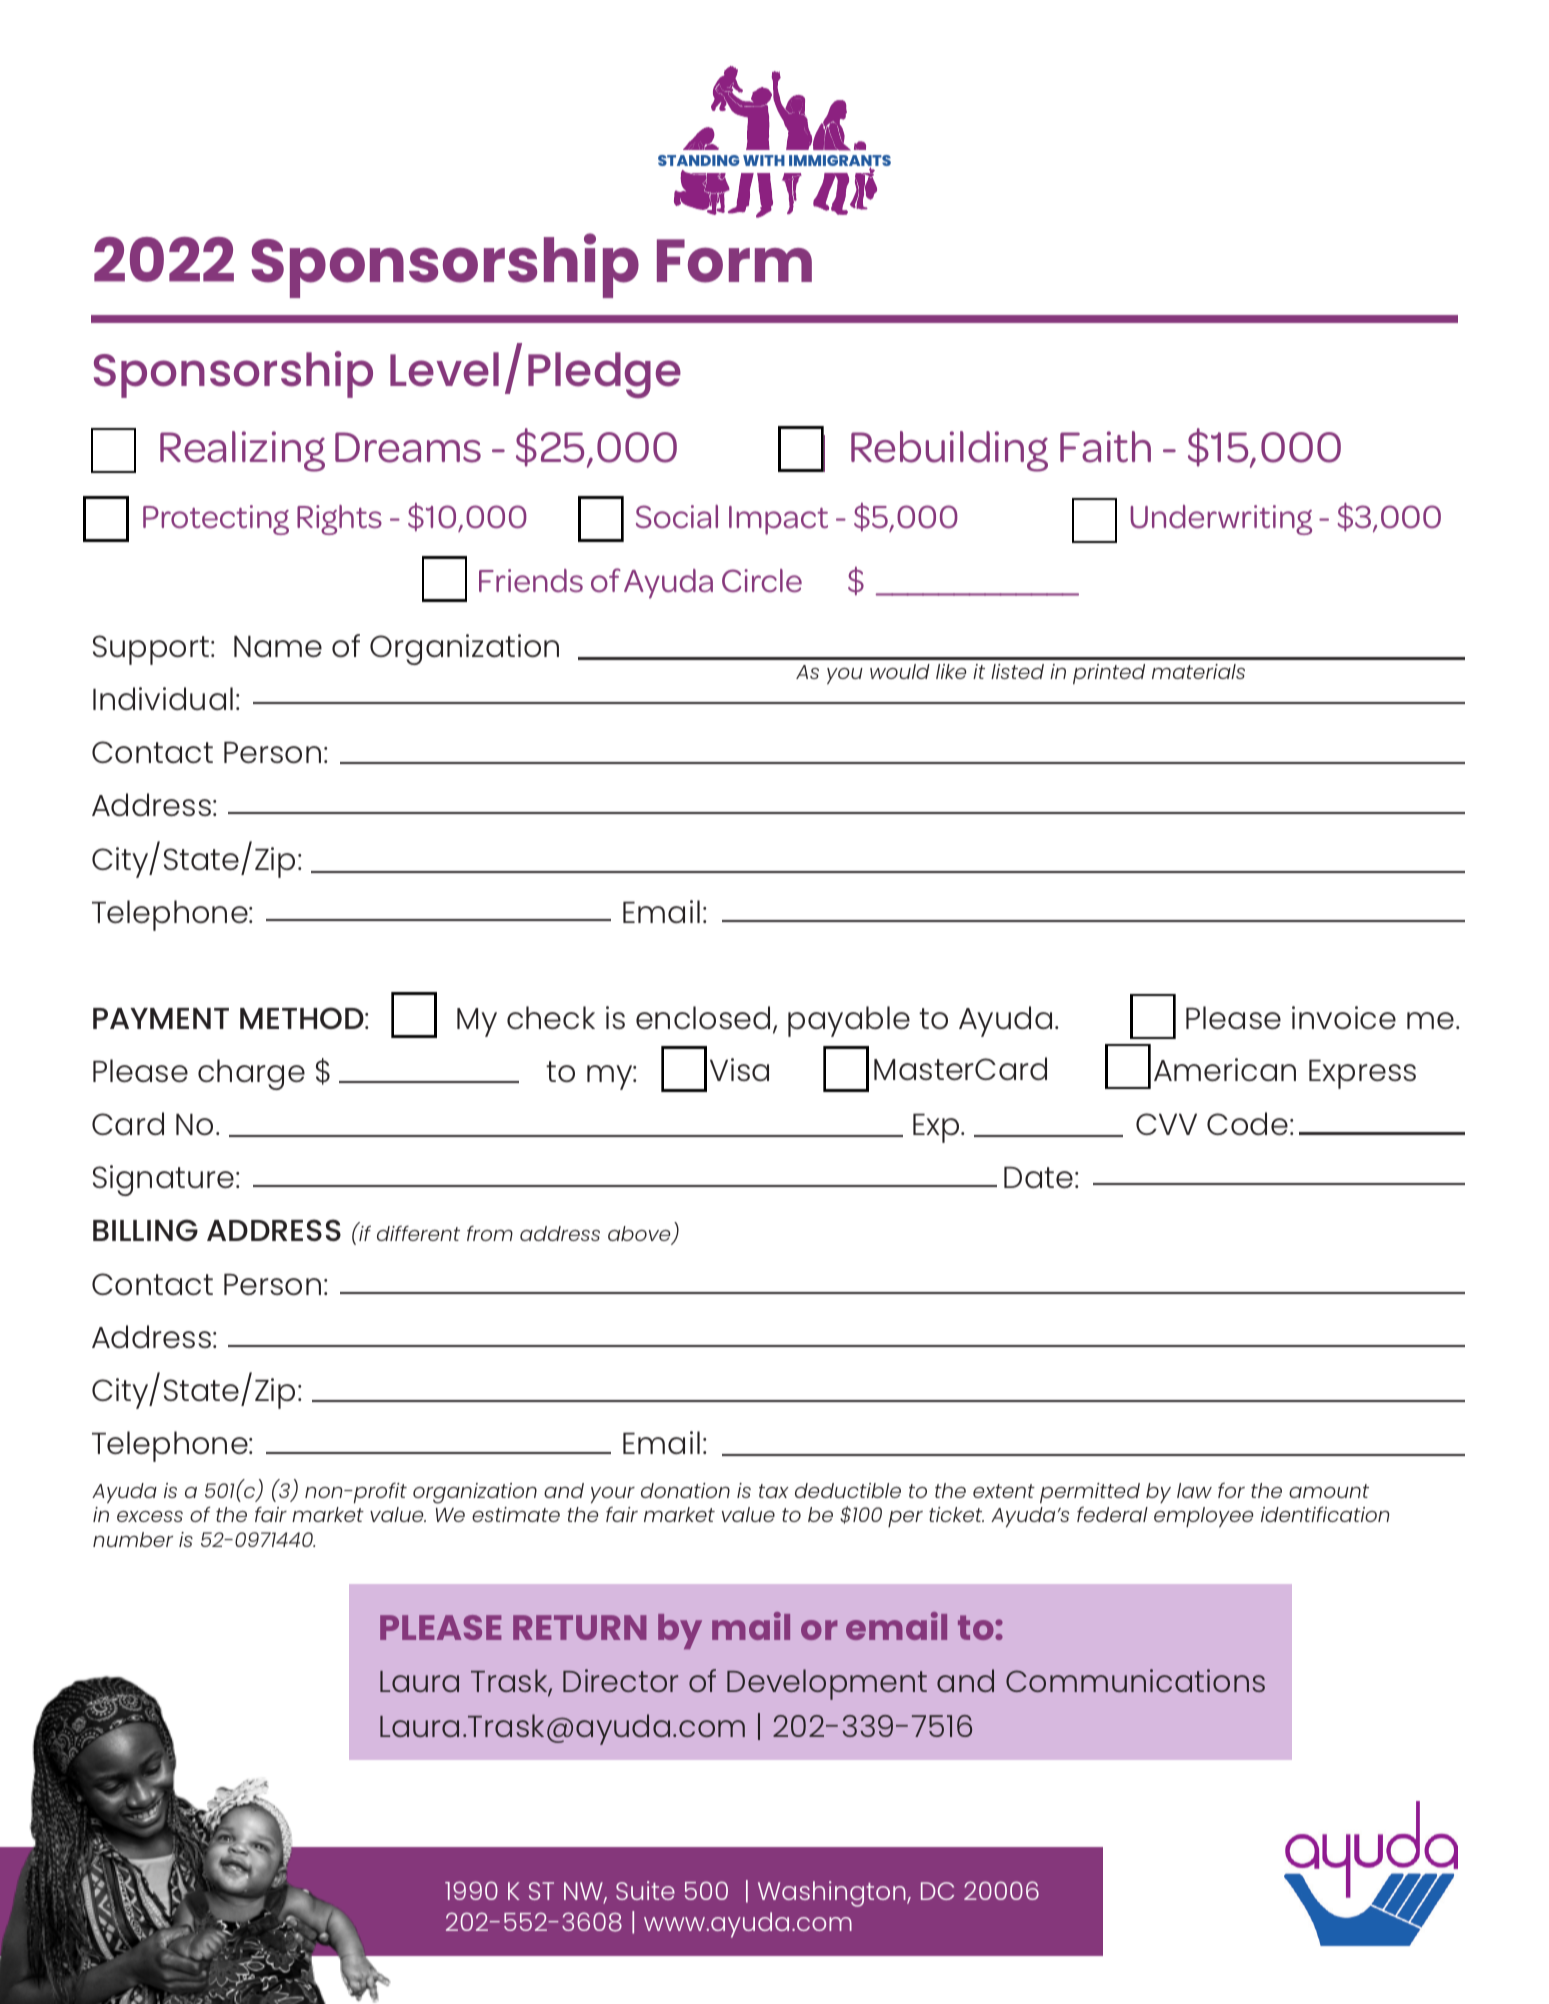 This document has height=2004, width=1549. Describe the element at coordinates (900, 671) in the document. I see `would` at that location.
